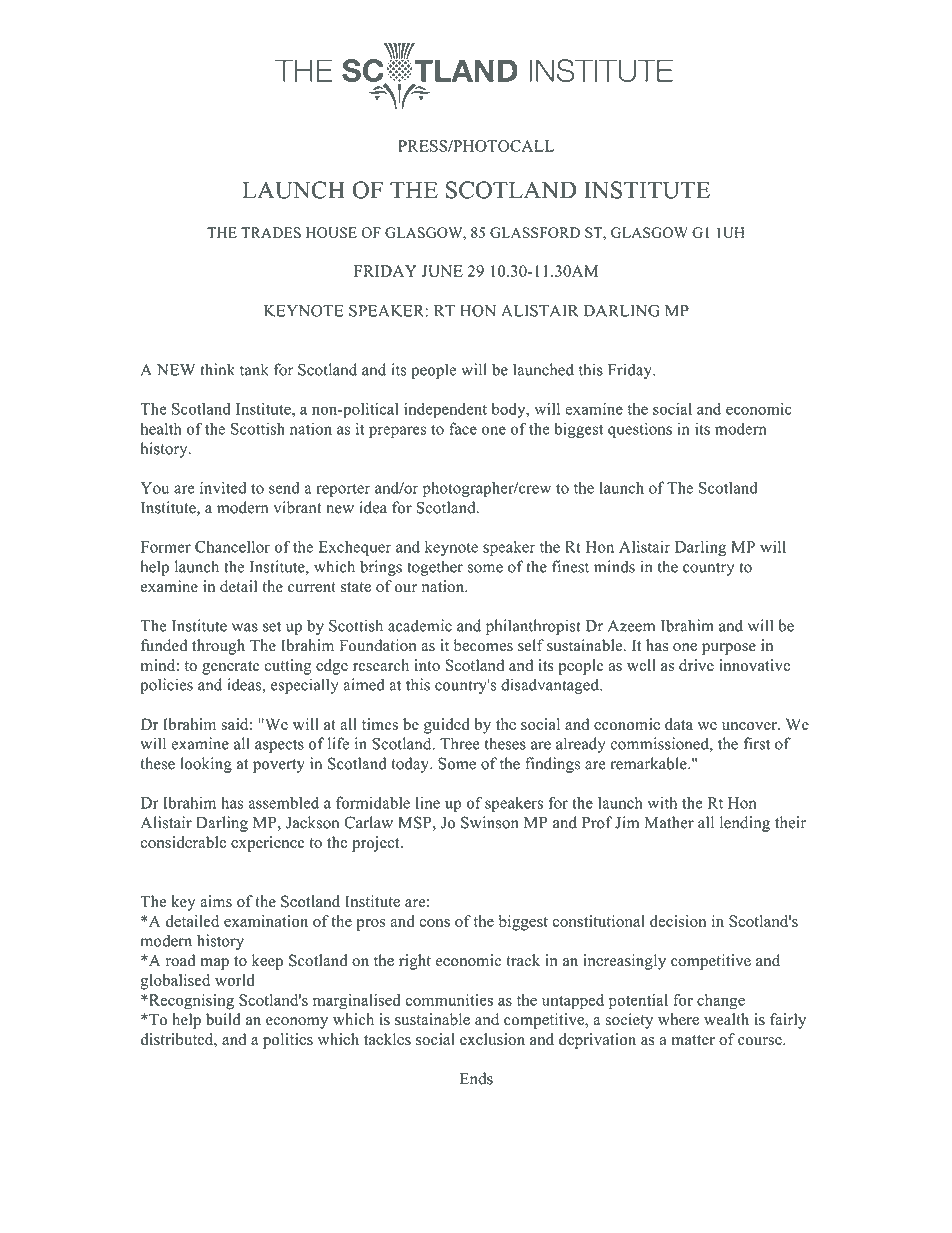 The width and height of the screenshot is (952, 1233). What do you see at coordinates (492, 1039) in the screenshot?
I see `exclusion` at bounding box center [492, 1039].
